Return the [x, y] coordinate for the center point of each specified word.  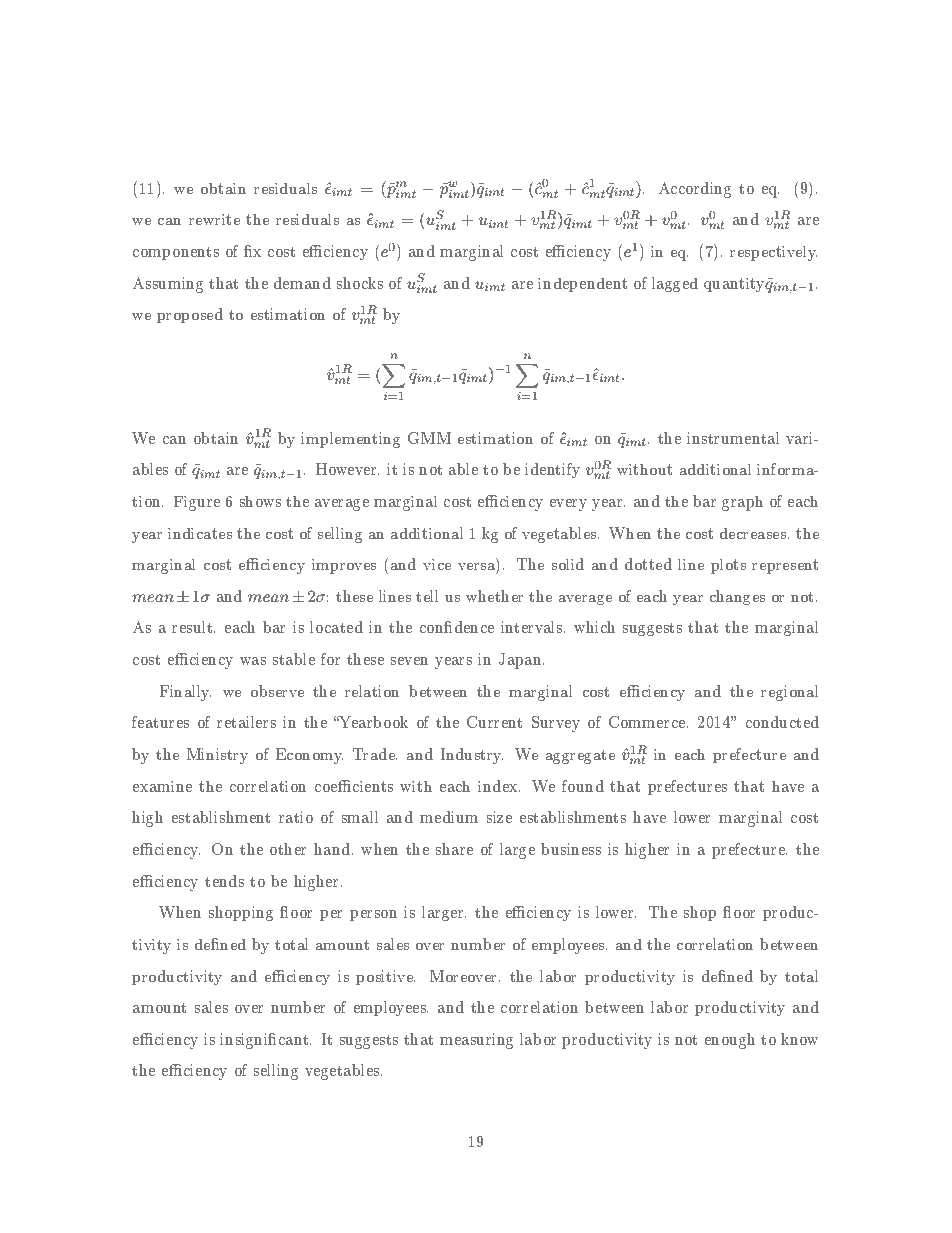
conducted [782, 722]
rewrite [214, 219]
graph [742, 503]
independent [582, 285]
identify [552, 470]
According [695, 190]
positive [385, 977]
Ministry [217, 756]
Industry [472, 756]
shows [260, 501]
